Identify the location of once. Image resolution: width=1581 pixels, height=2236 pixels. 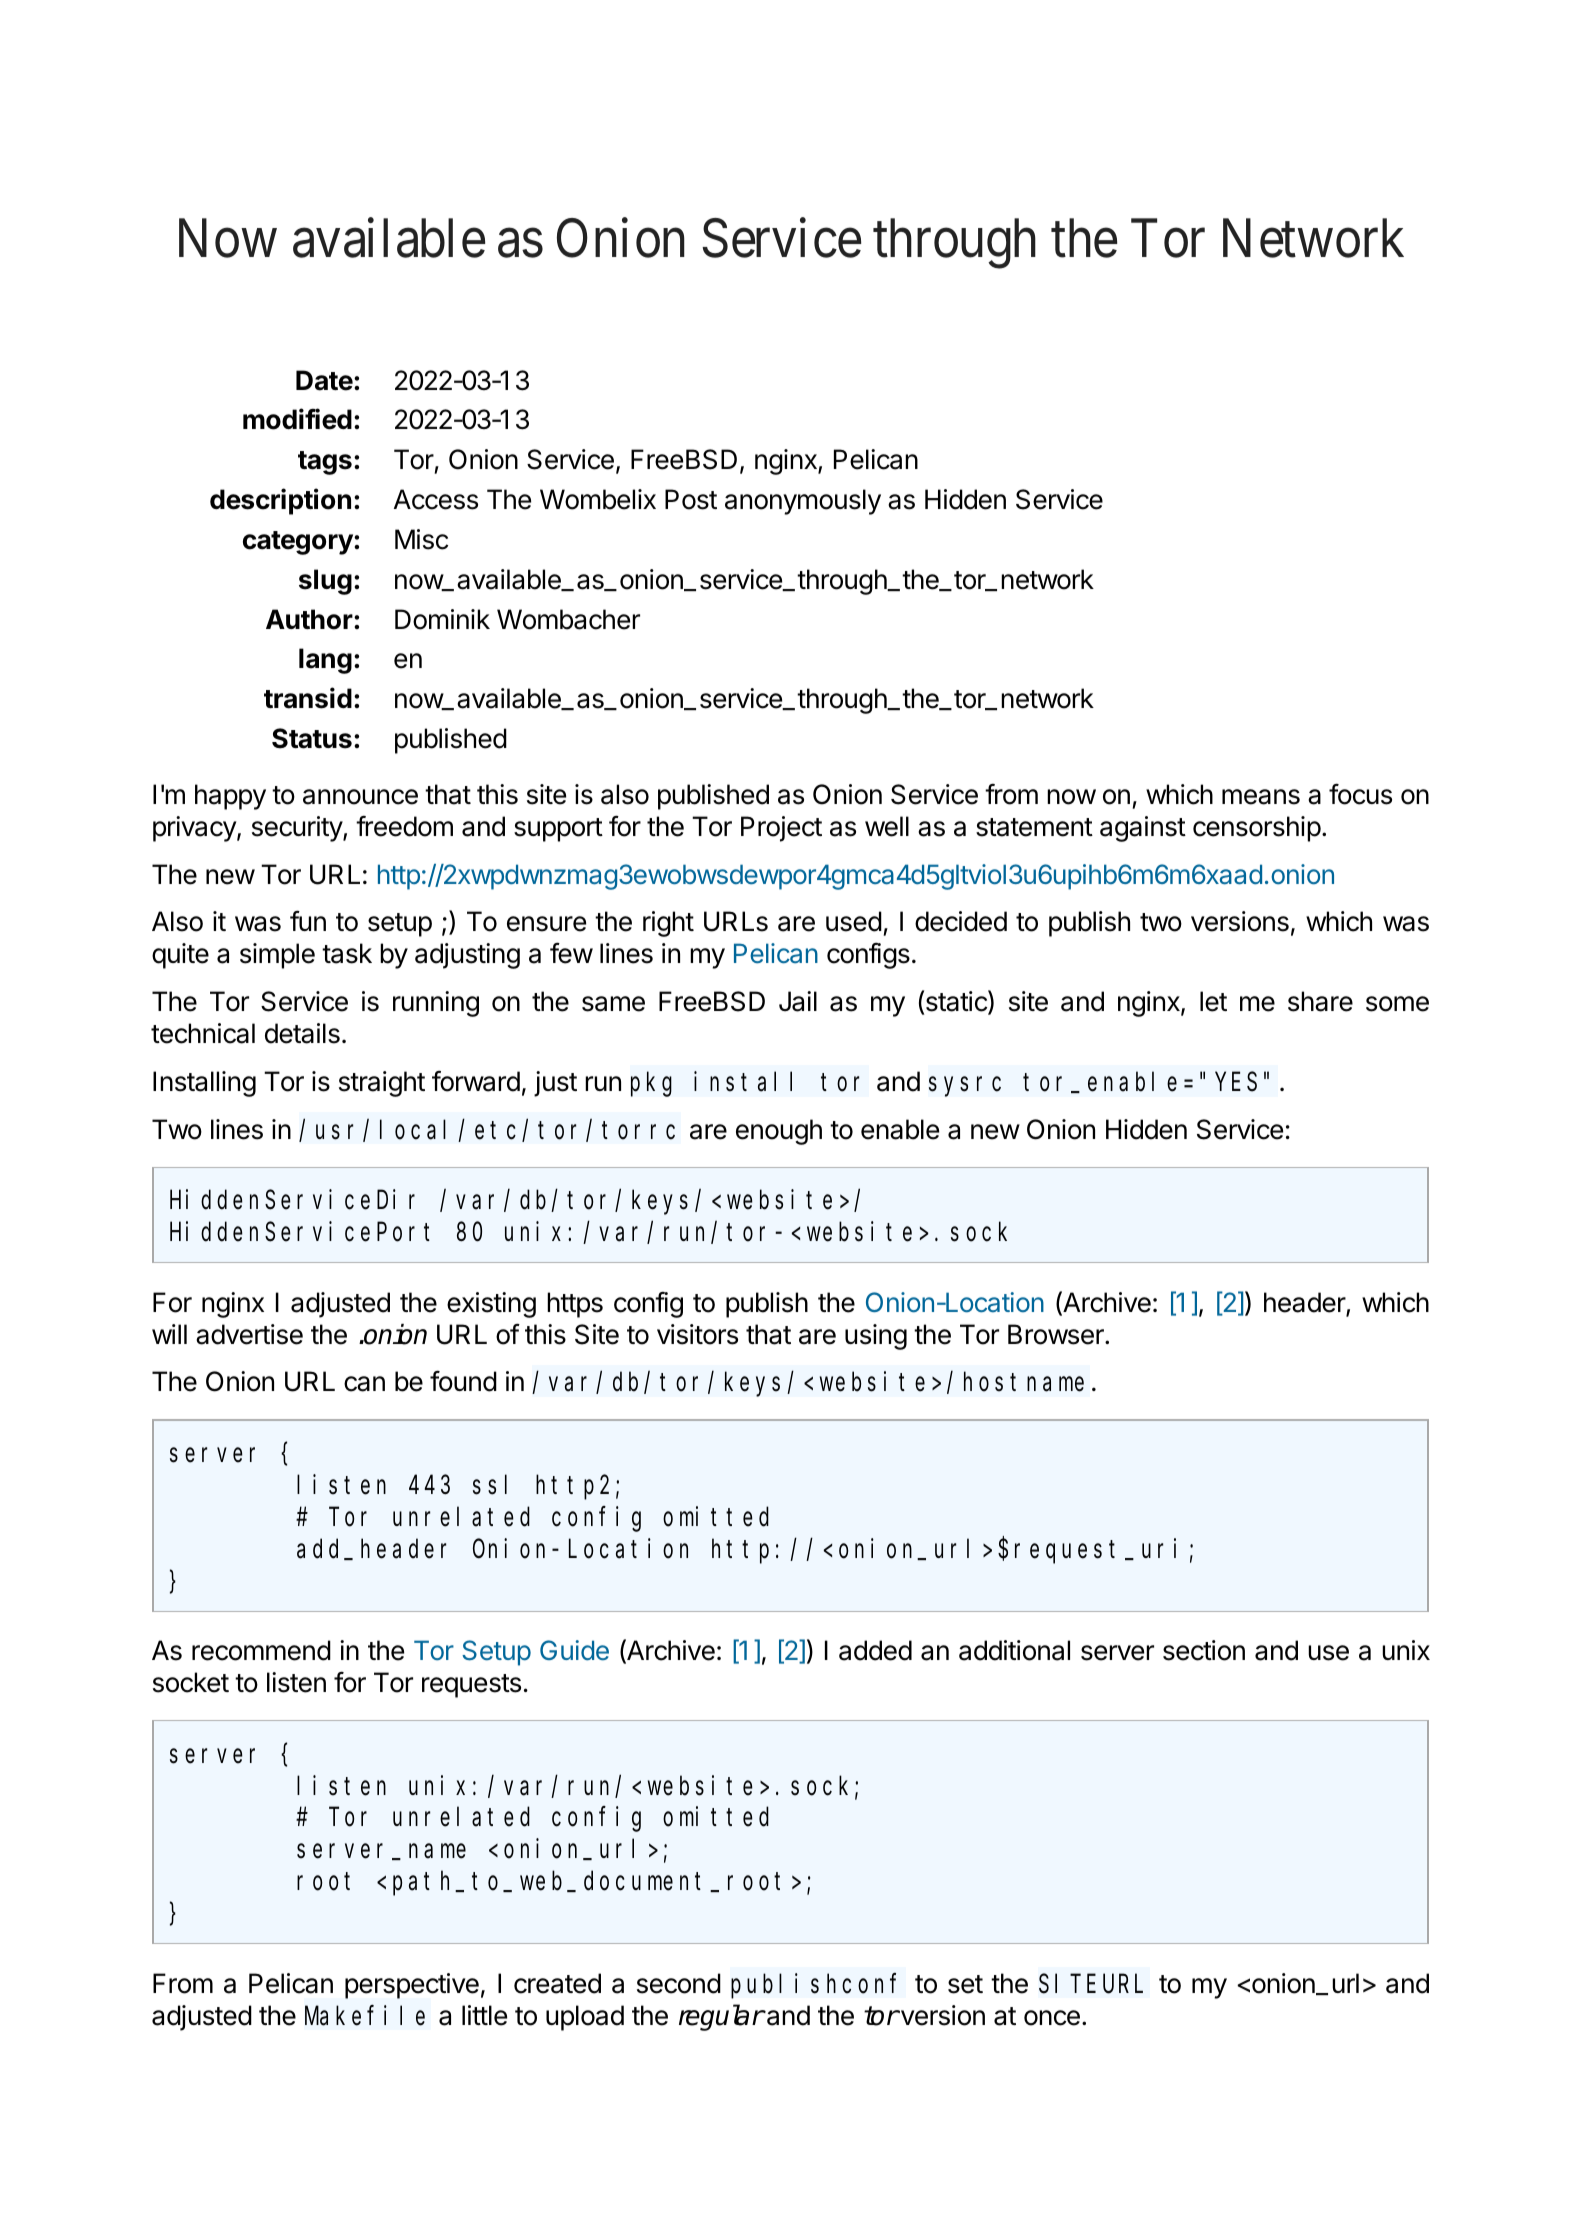
(1052, 2018).
